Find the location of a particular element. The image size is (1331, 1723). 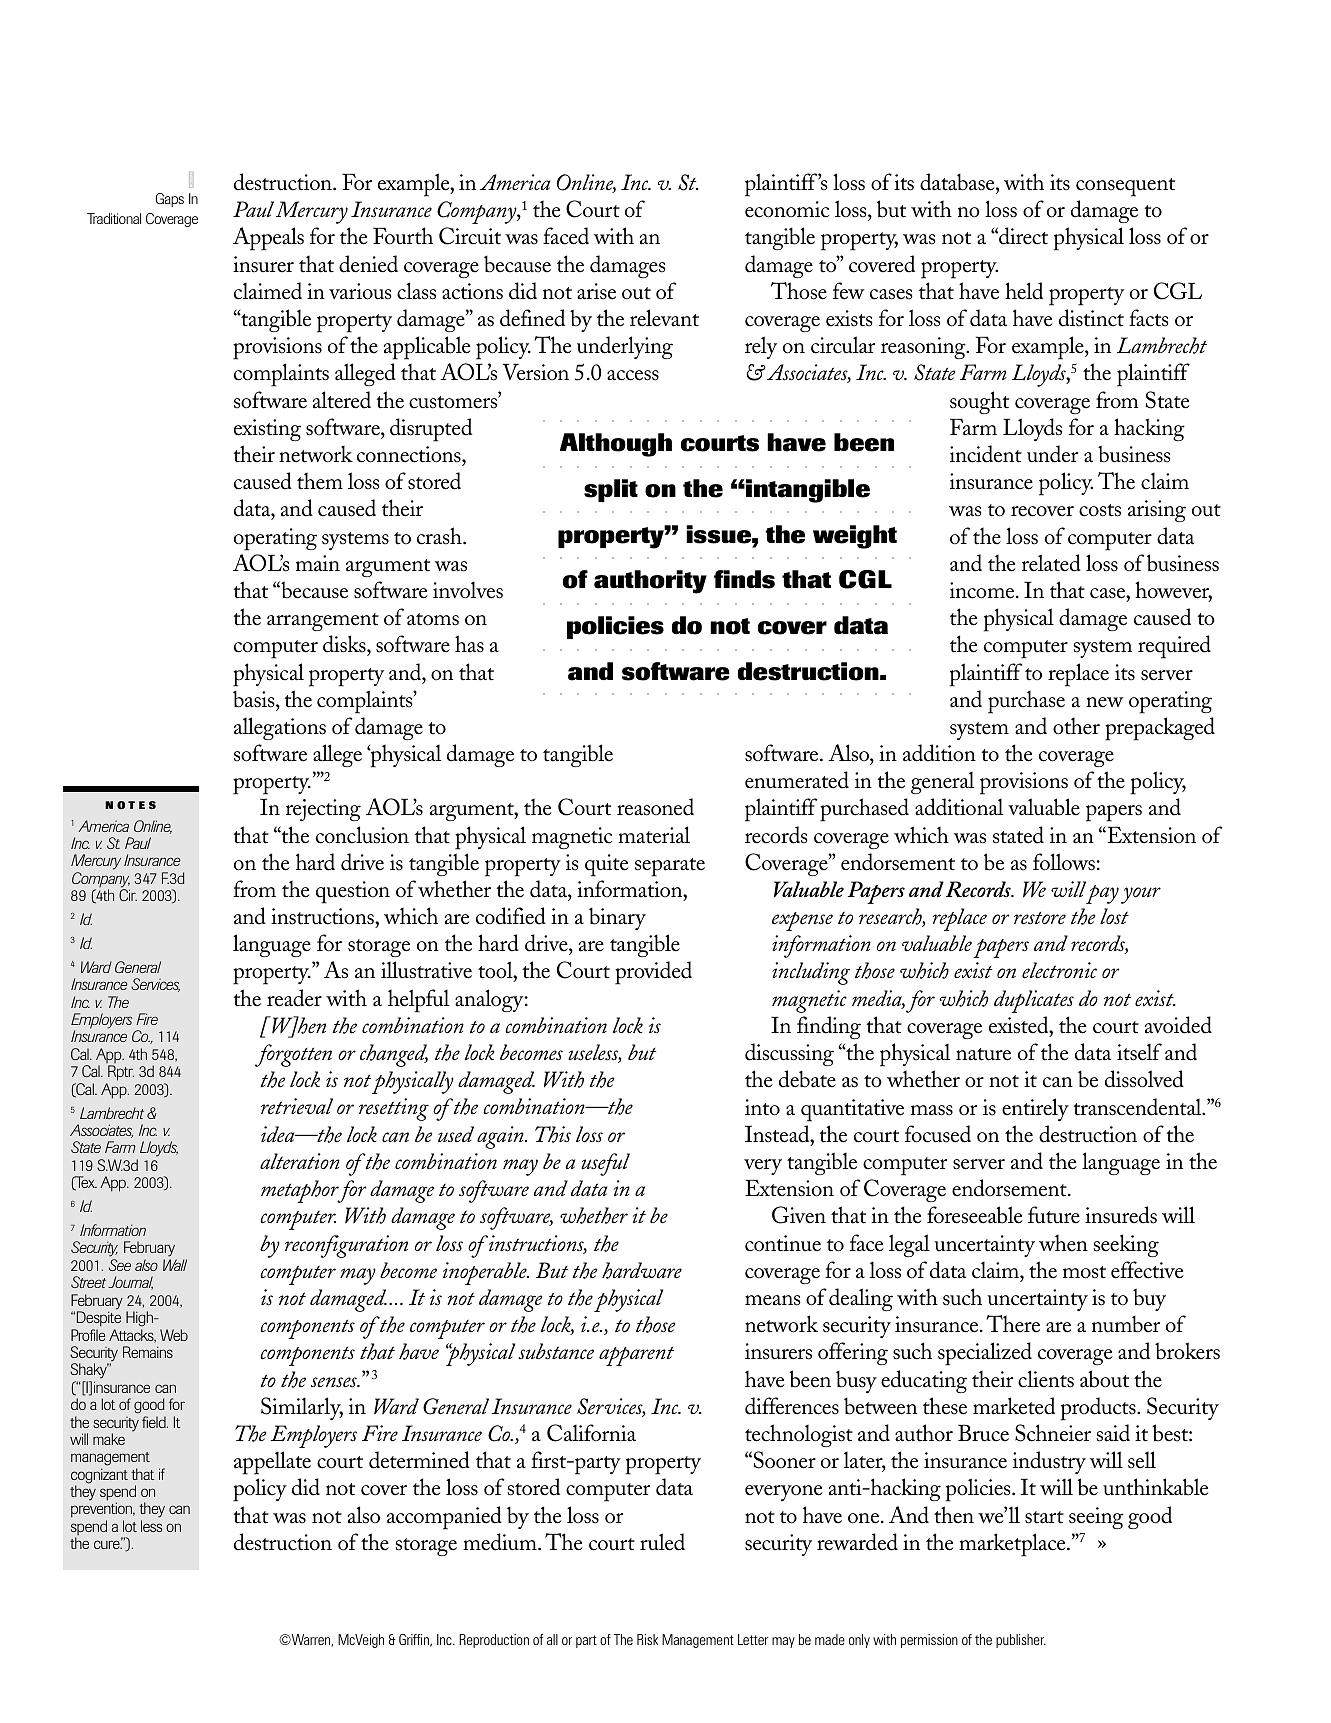

arise is located at coordinates (596, 291).
